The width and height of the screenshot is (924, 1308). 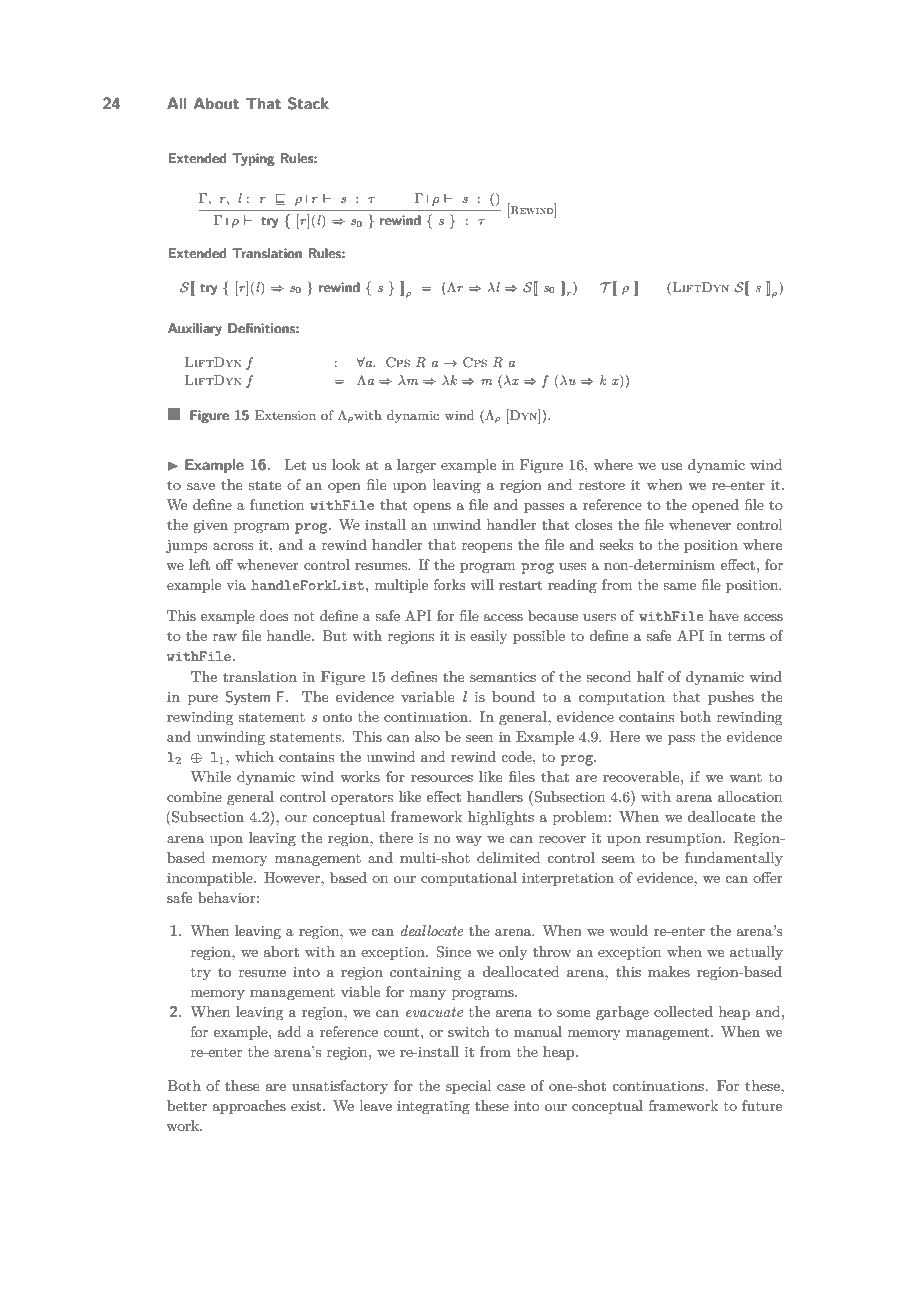 What do you see at coordinates (594, 524) in the screenshot?
I see `closes` at bounding box center [594, 524].
